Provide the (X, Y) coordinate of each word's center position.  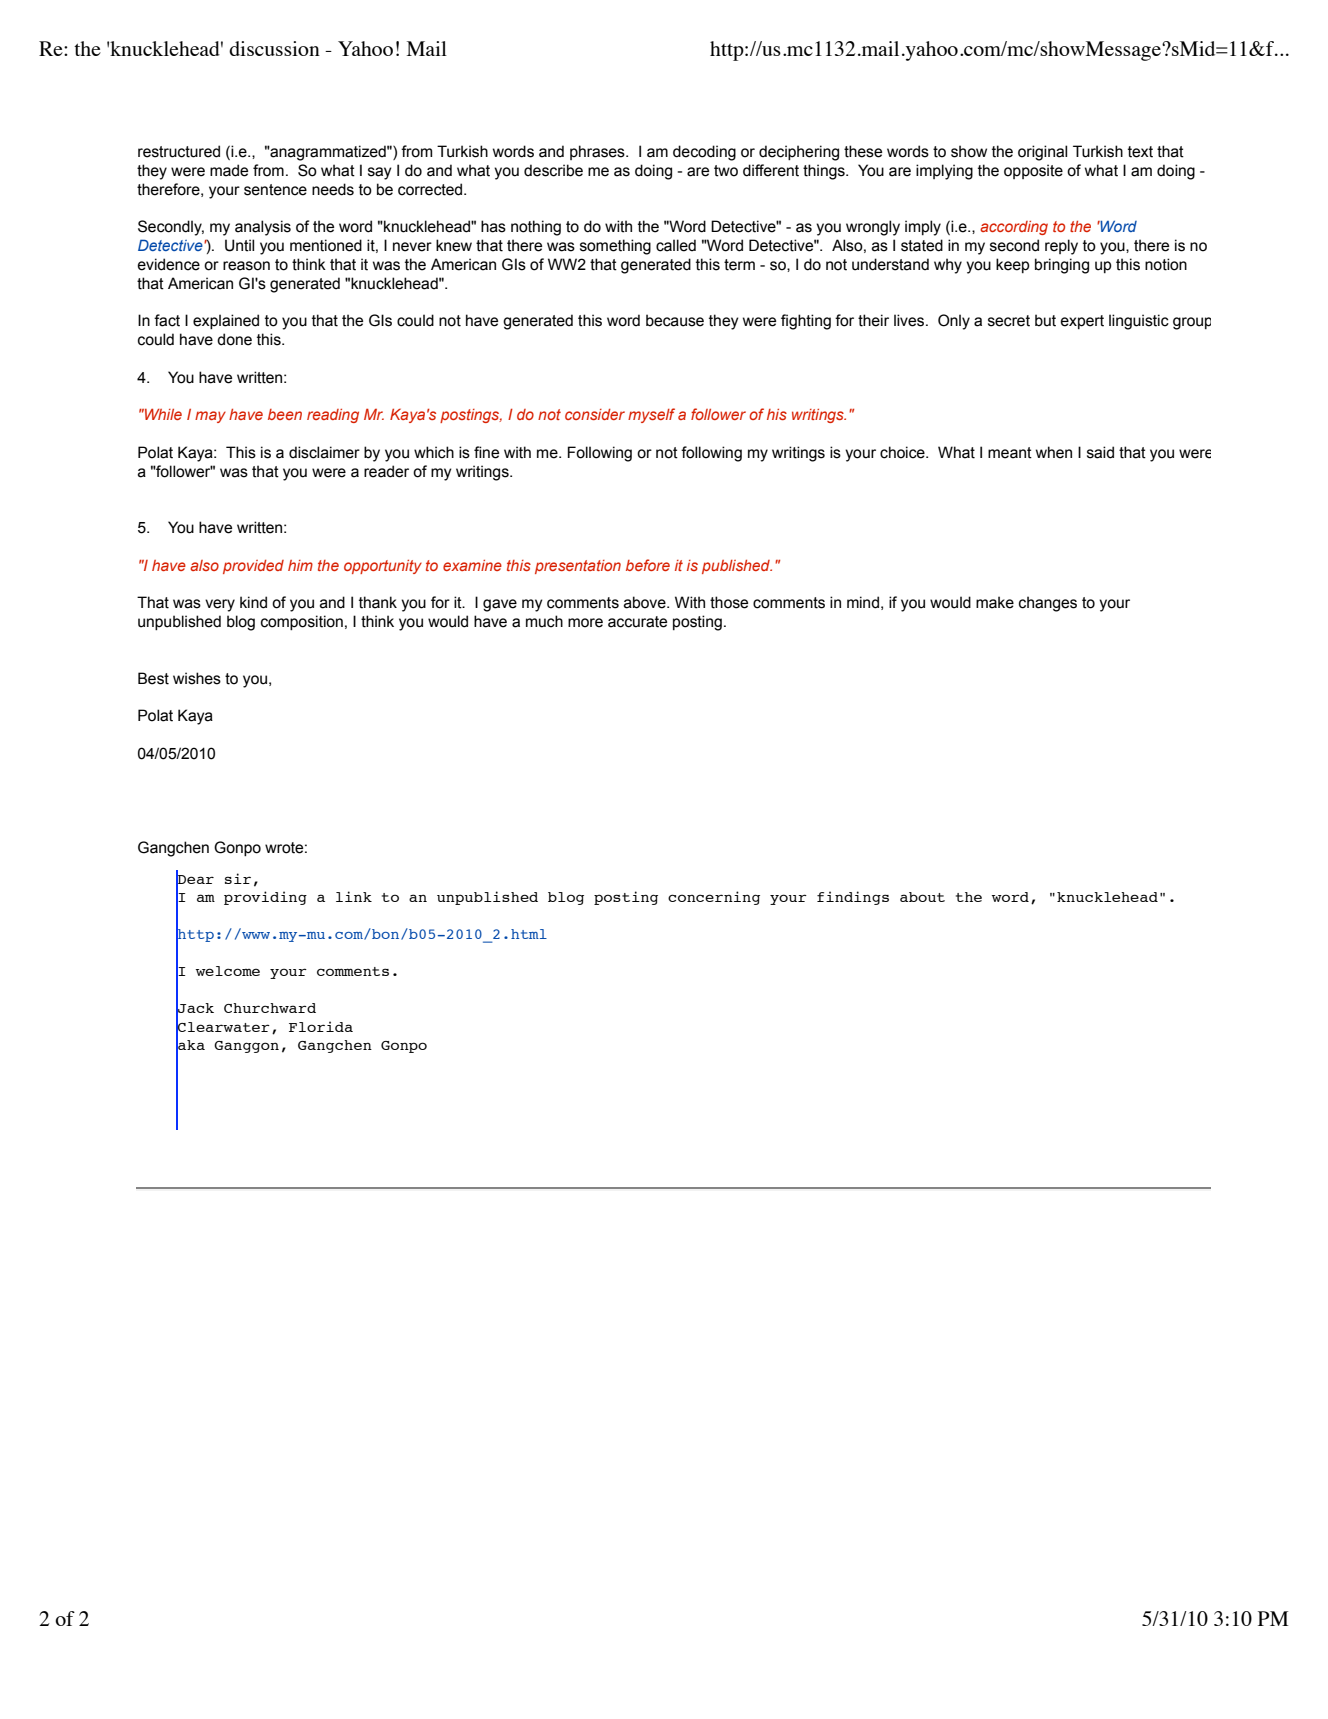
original (1042, 153)
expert (1082, 322)
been (285, 414)
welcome (228, 971)
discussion (274, 48)
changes (1048, 604)
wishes (197, 678)
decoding (704, 153)
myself (651, 415)
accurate (637, 622)
